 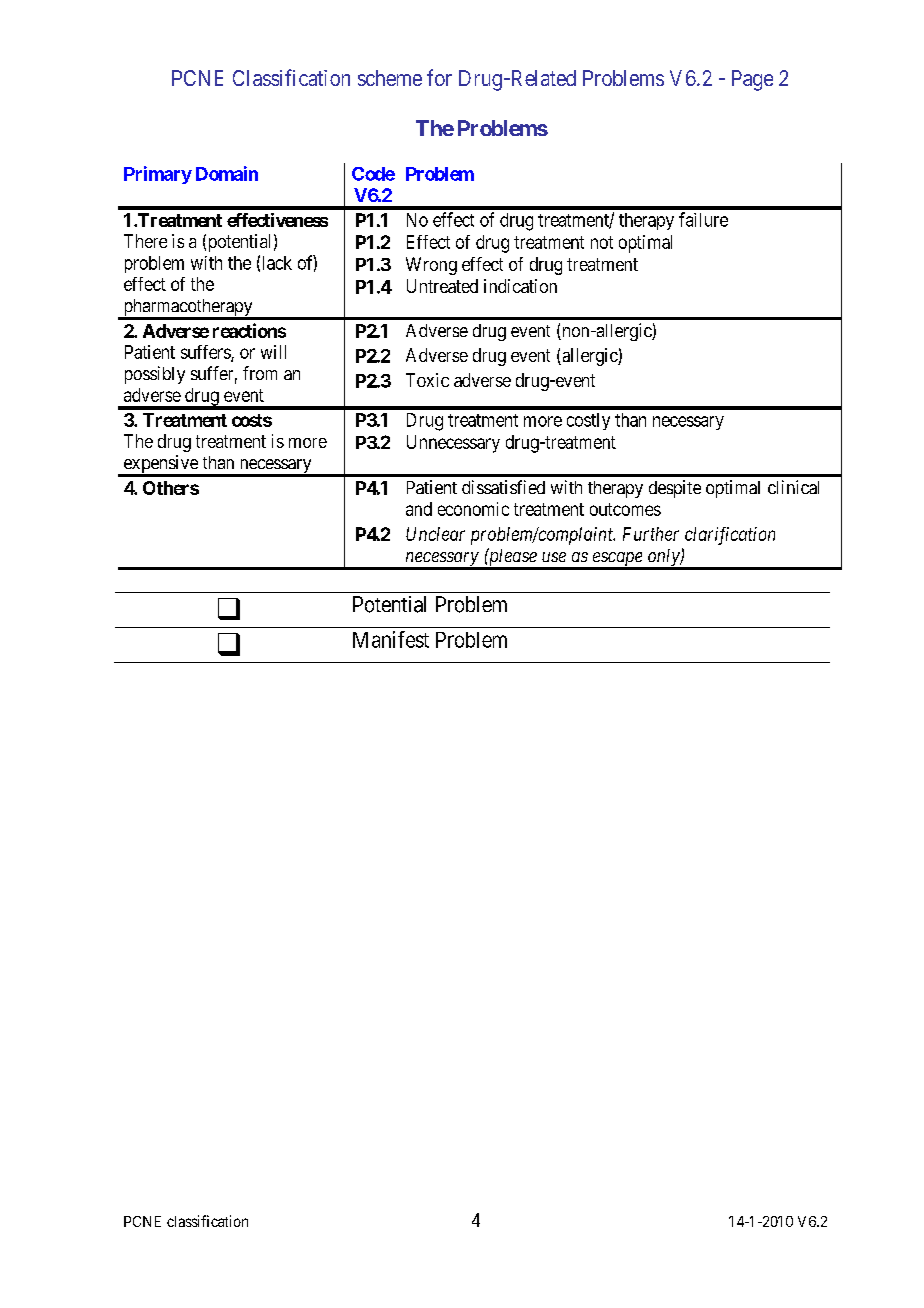 I want to click on Toxic, so click(x=427, y=380).
